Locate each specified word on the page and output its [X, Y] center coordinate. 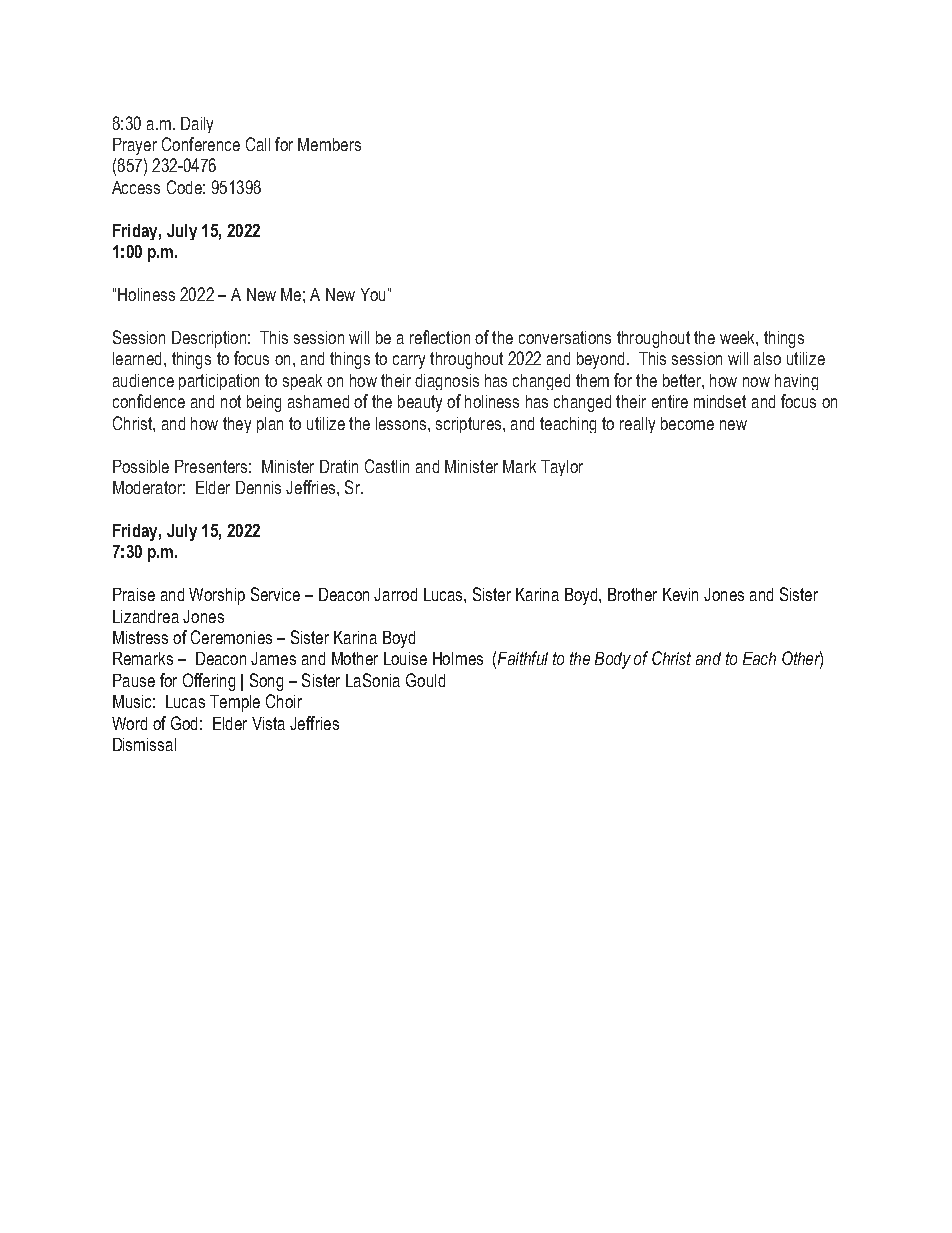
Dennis [258, 487]
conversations [565, 337]
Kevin [680, 594]
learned [137, 358]
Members [329, 144]
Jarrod [395, 594]
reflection [440, 337]
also [767, 358]
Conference [201, 144]
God [184, 723]
